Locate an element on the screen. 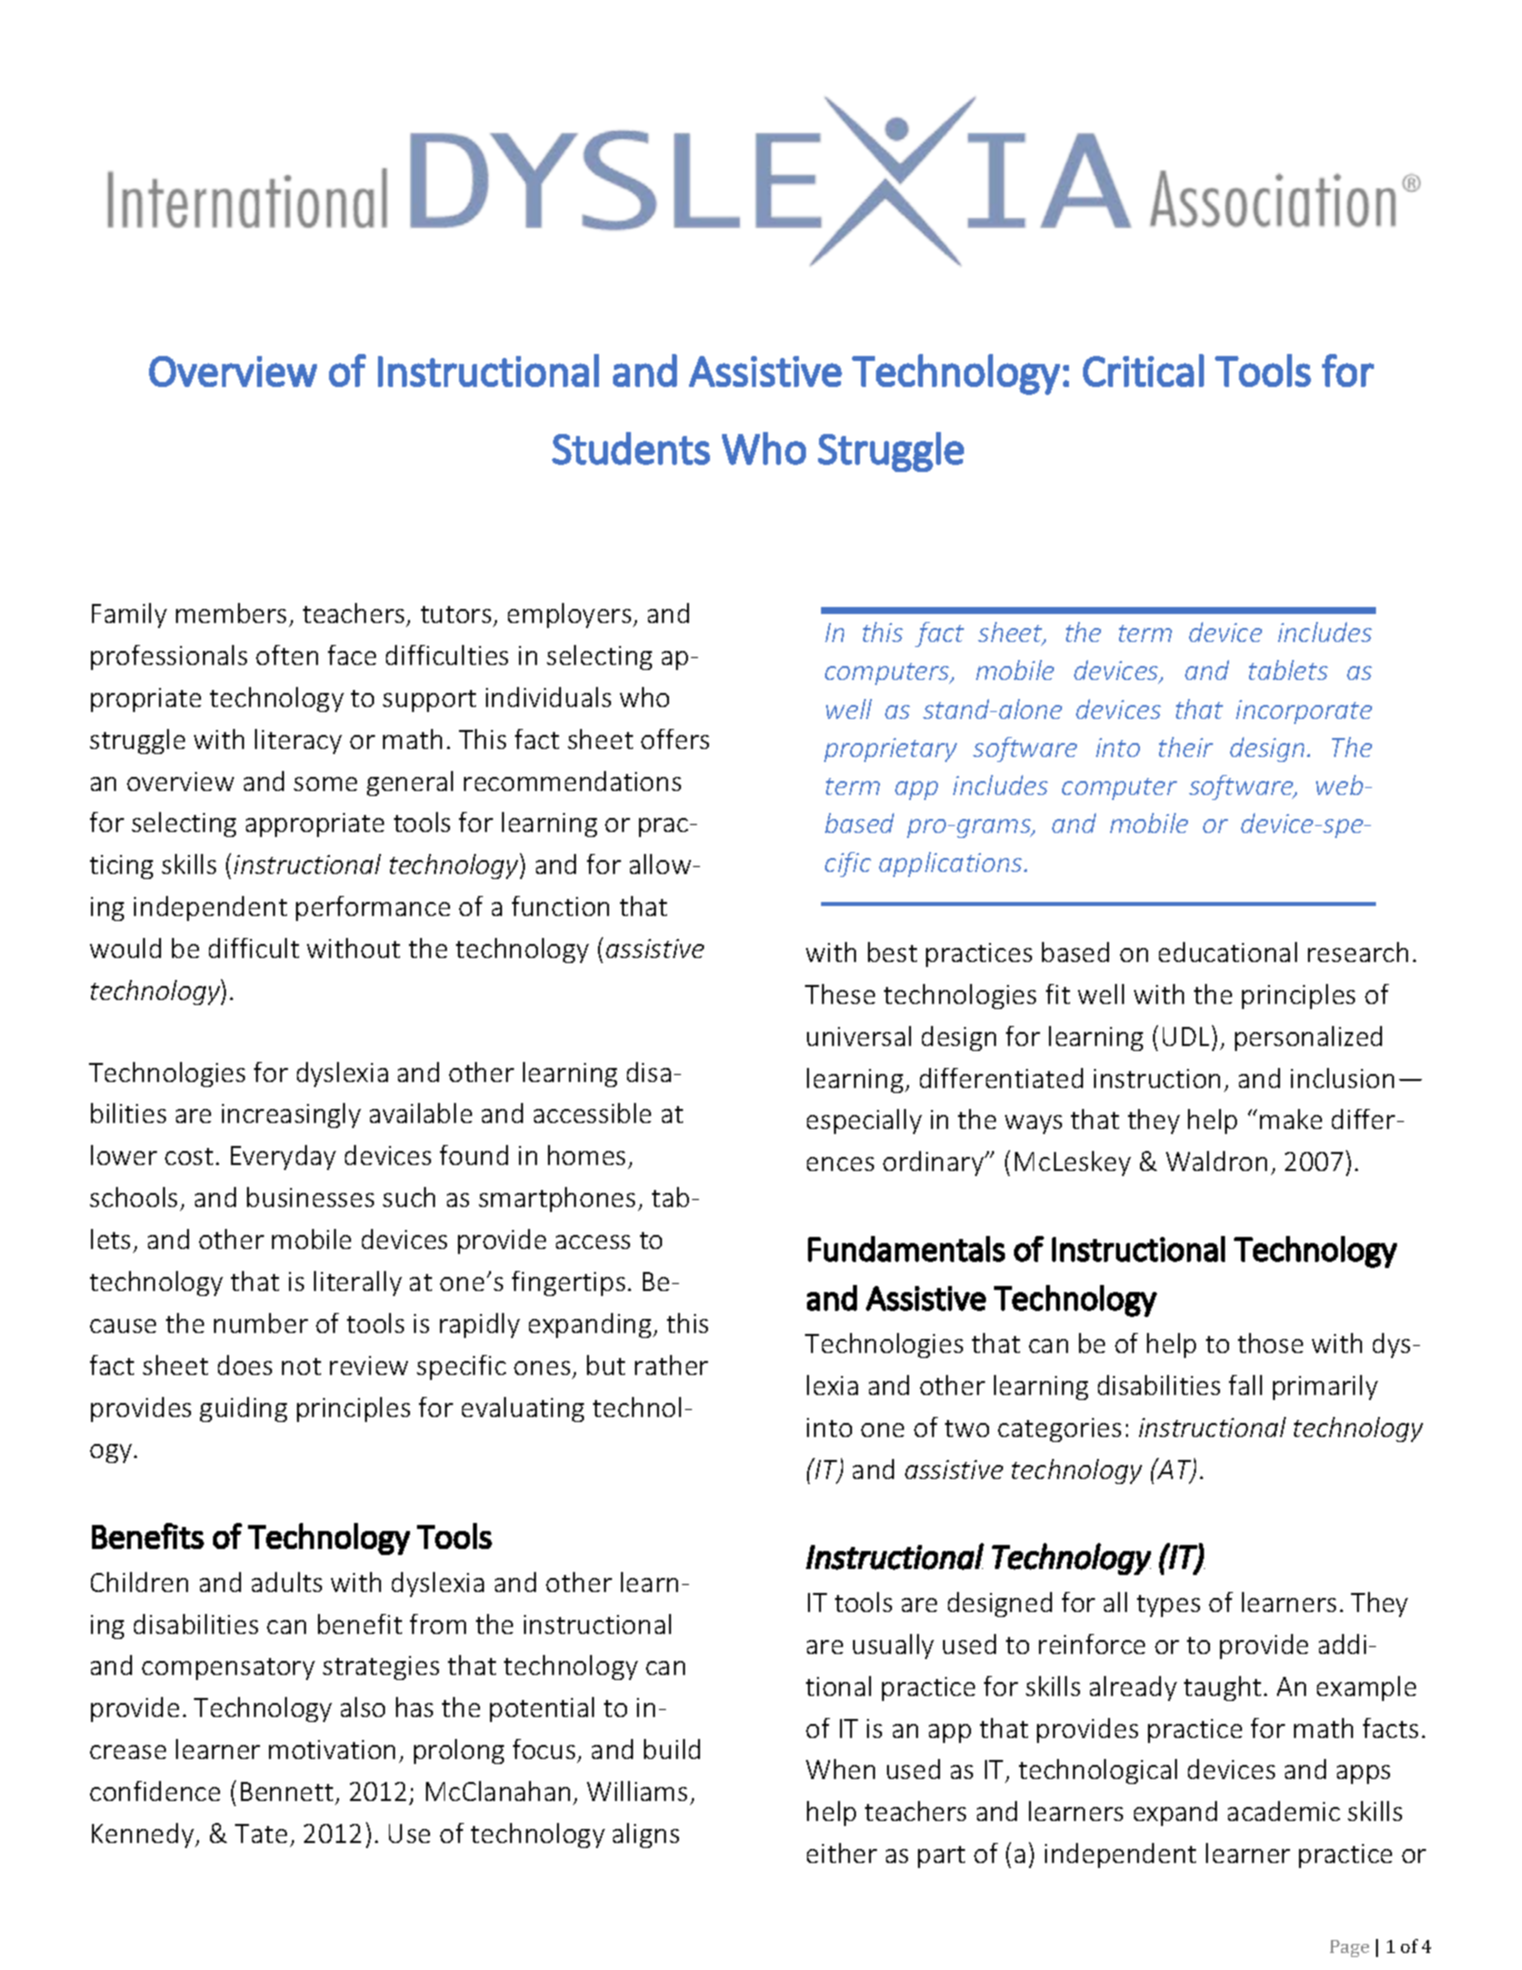 The width and height of the screenshot is (1522, 1970). Students is located at coordinates (631, 448).
